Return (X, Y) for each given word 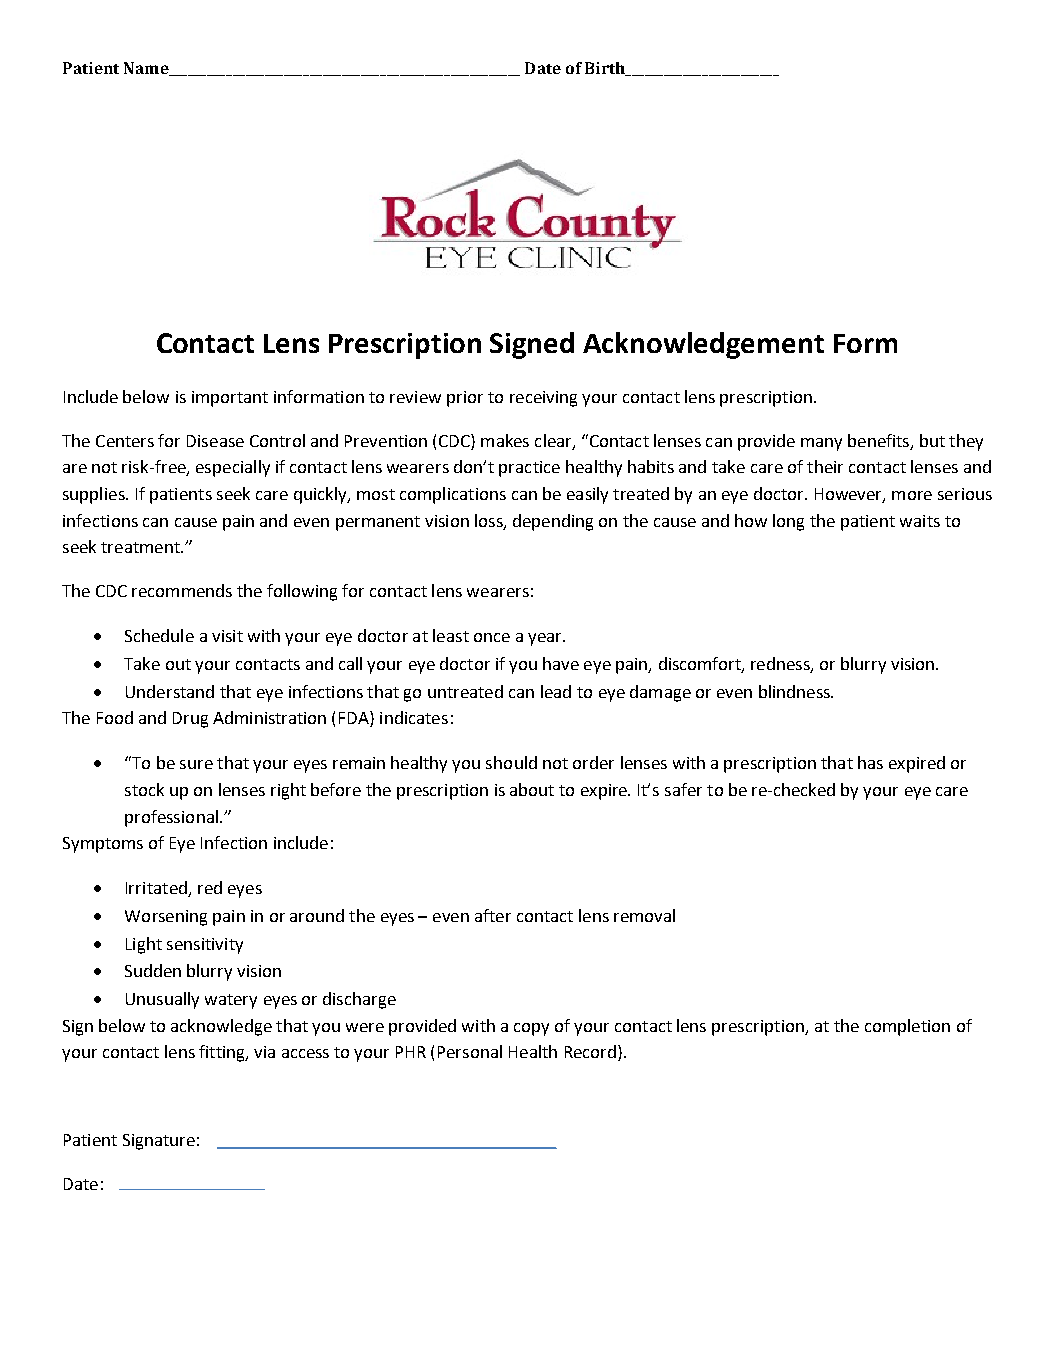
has (870, 762)
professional (171, 818)
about (532, 789)
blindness (795, 691)
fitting (223, 1053)
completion (907, 1027)
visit (227, 636)
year (546, 639)
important (230, 399)
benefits (880, 441)
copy (531, 1029)
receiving (543, 399)
